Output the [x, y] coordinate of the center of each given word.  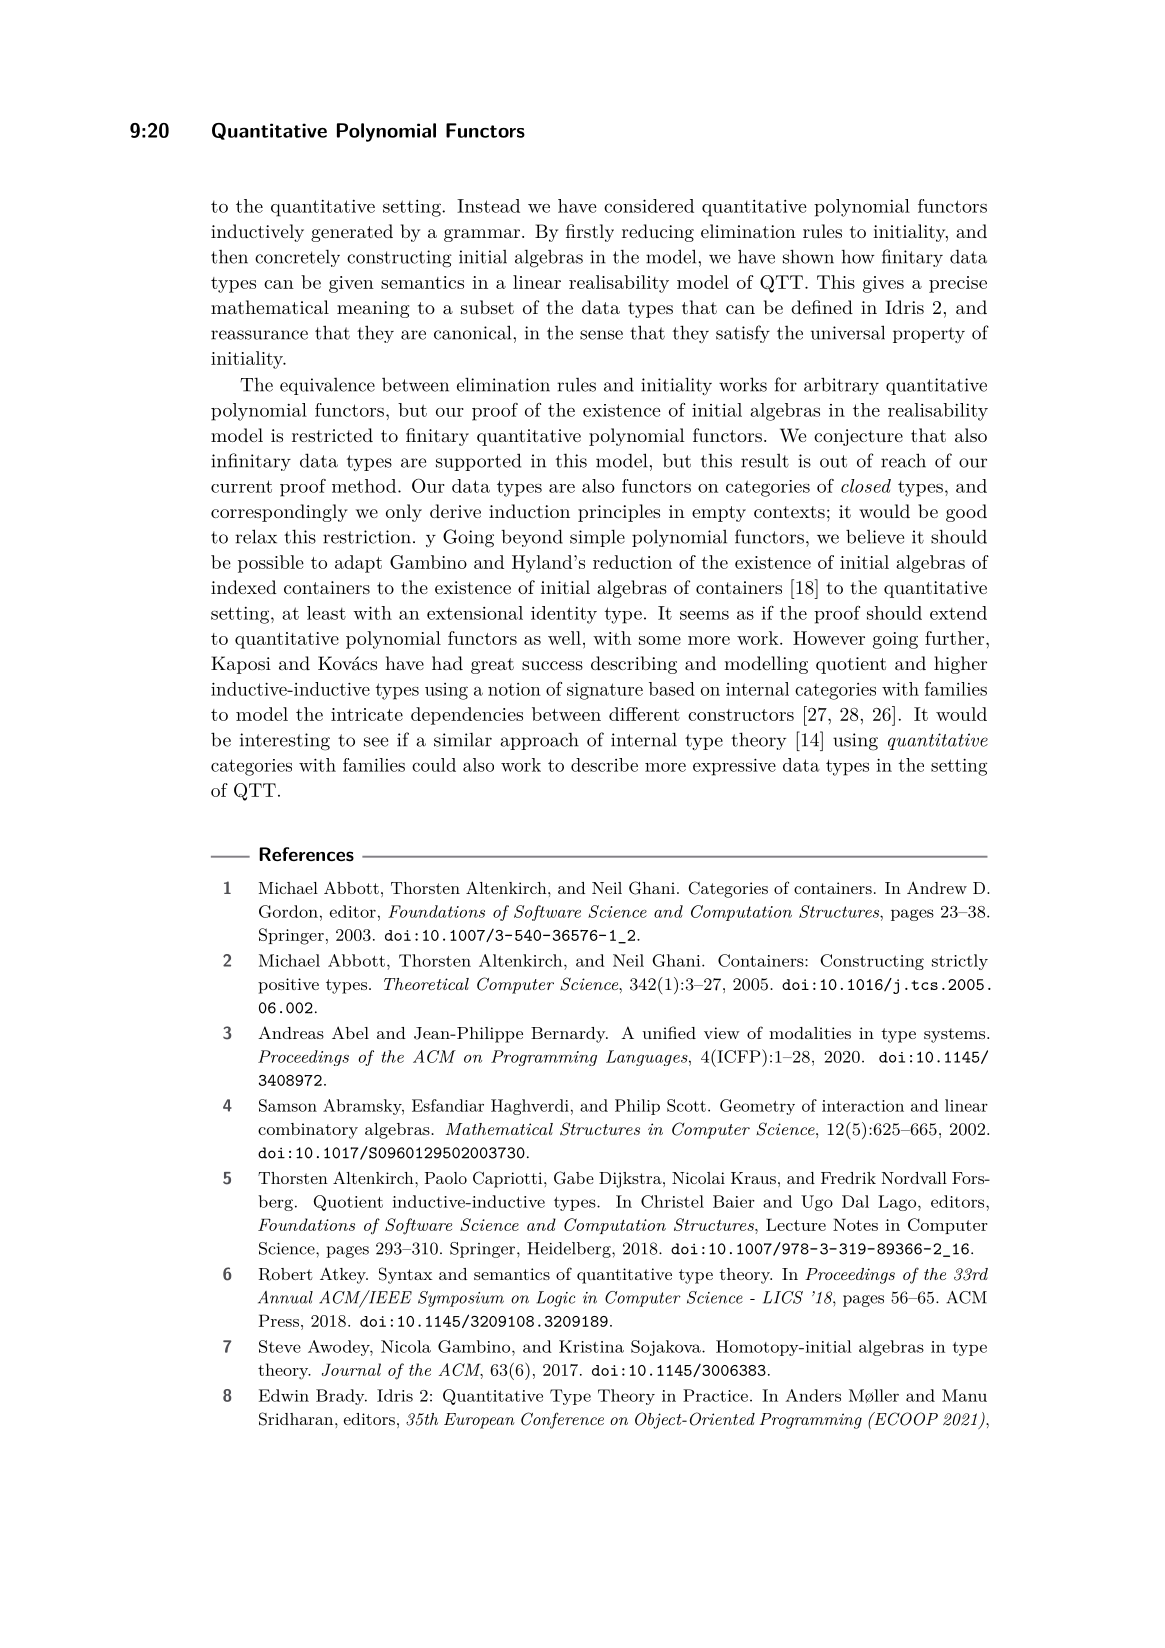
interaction [863, 1106]
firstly [590, 233]
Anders [813, 1395]
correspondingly [279, 513]
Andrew [937, 887]
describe [604, 765]
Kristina [591, 1346]
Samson [288, 1105]
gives [883, 284]
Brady [341, 1397]
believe [875, 536]
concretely [297, 258]
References [306, 854]
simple [597, 538]
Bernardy [569, 1035]
